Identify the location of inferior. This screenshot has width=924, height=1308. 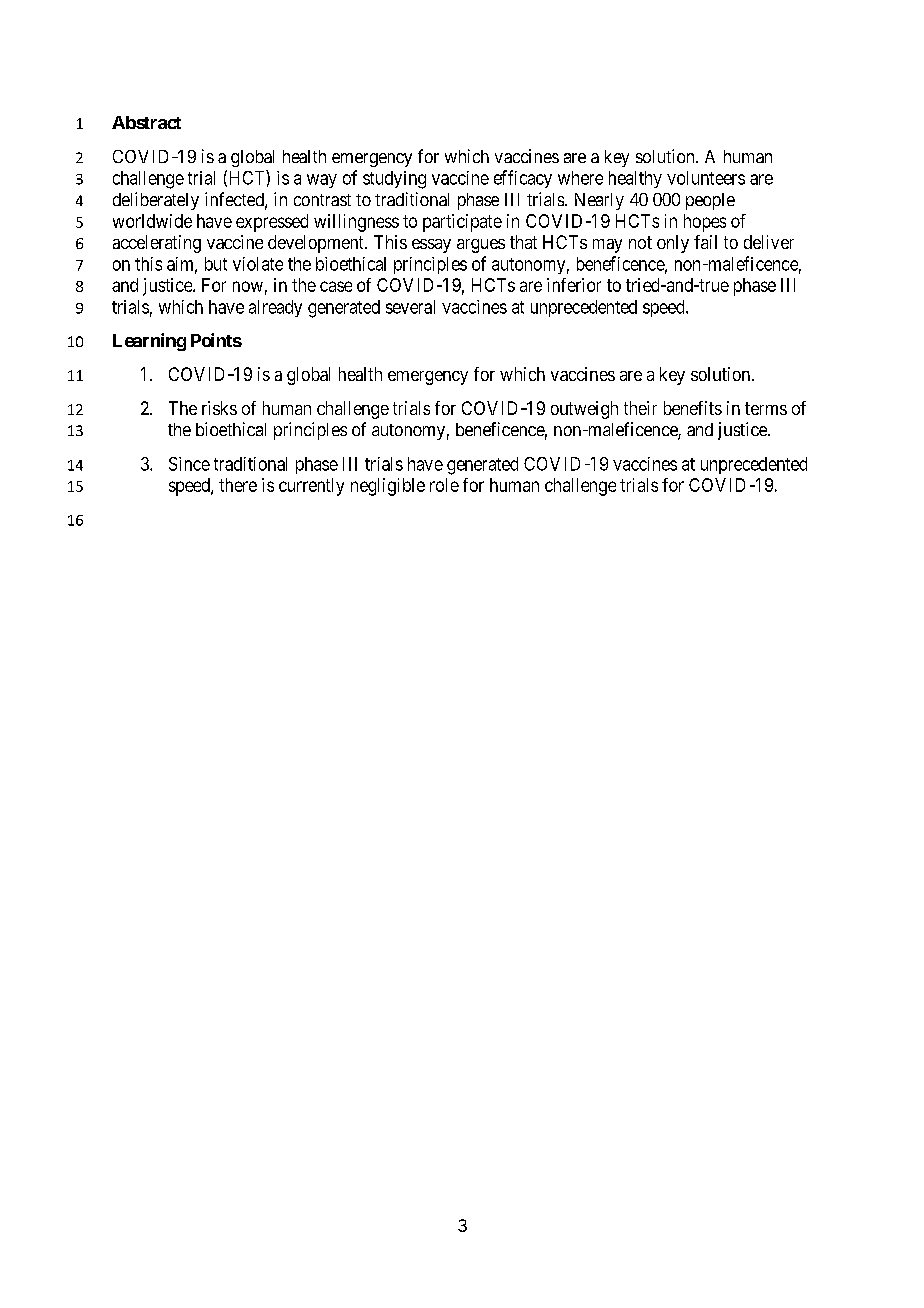
(574, 285).
